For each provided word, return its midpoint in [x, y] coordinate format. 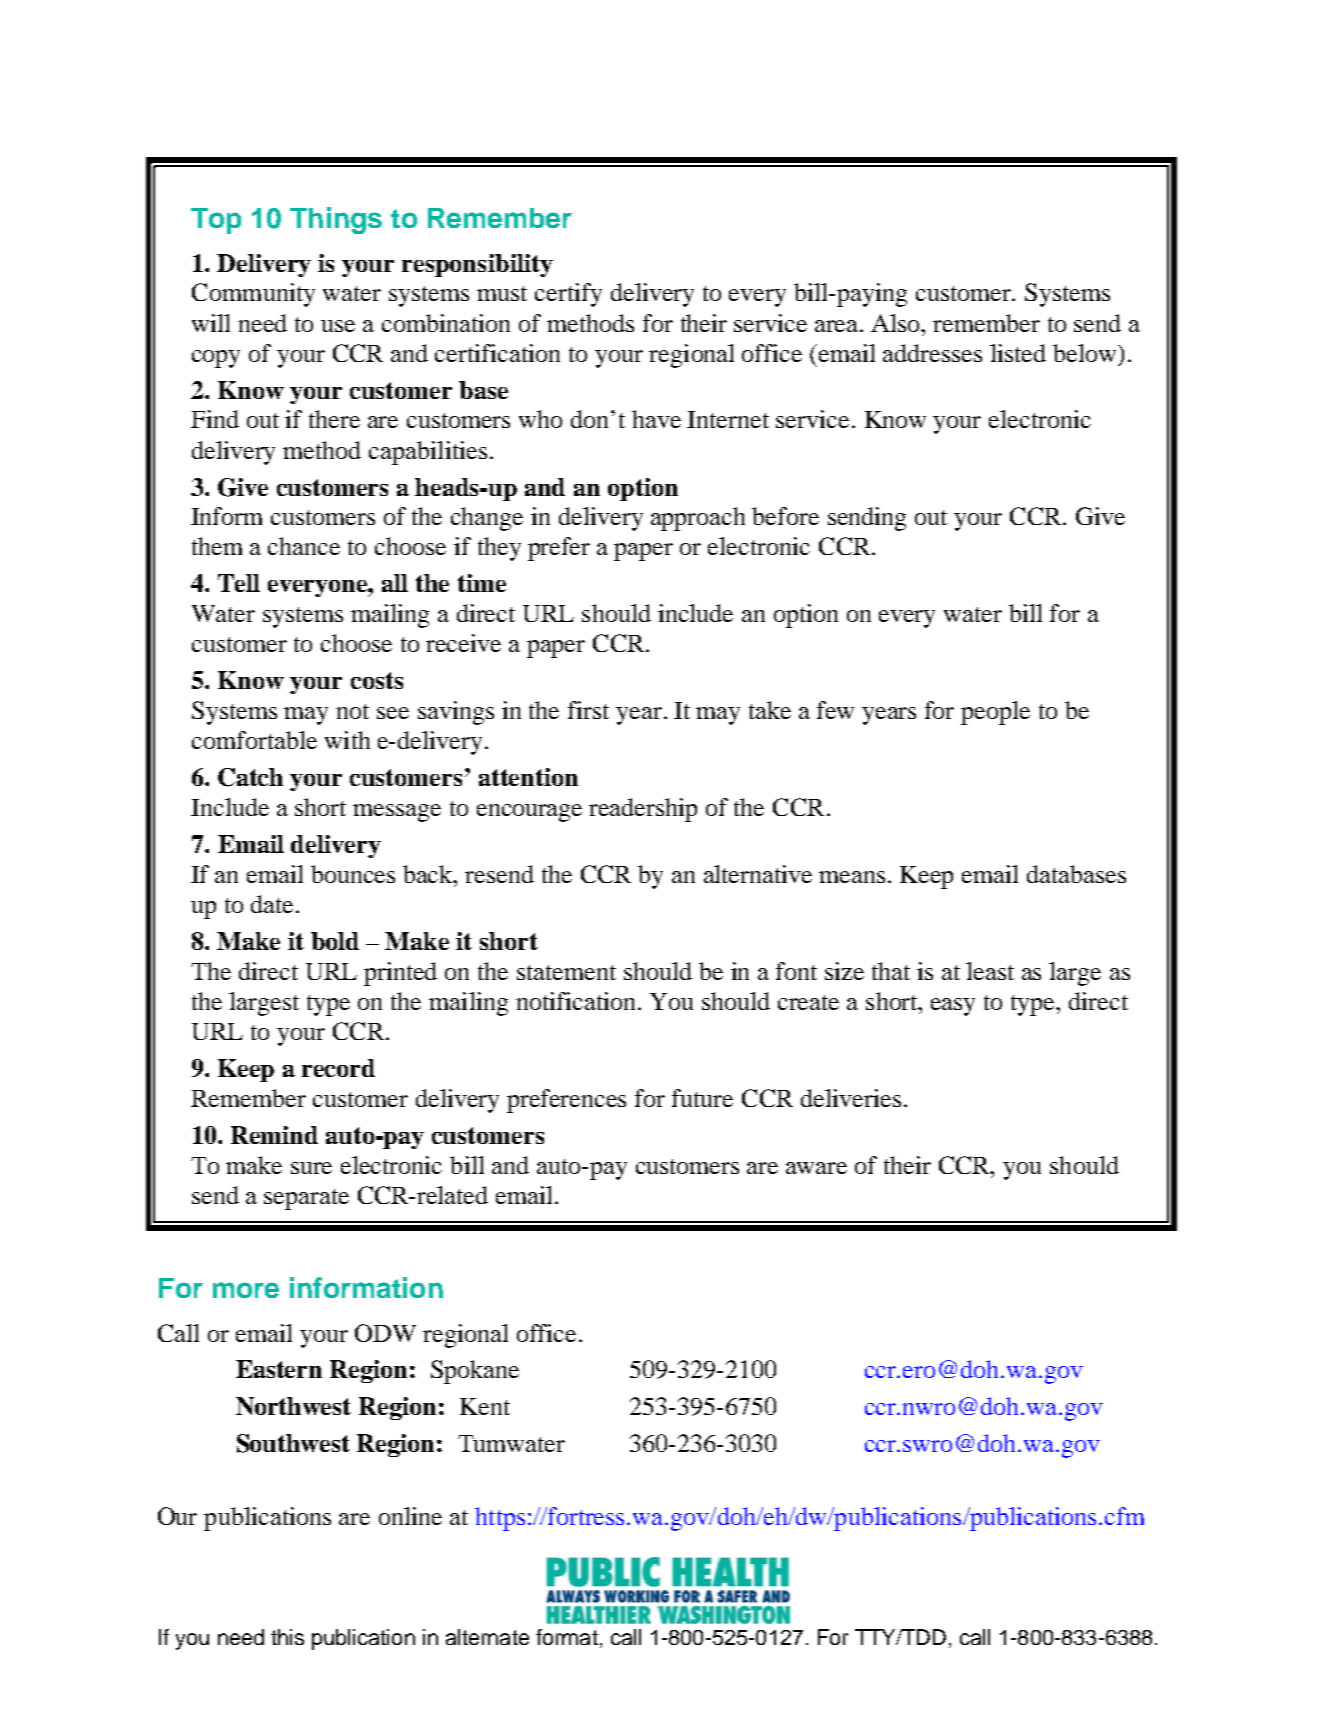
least [990, 971]
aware [816, 1168]
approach [698, 519]
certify [568, 295]
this [287, 1637]
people [995, 713]
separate [306, 1199]
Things [336, 220]
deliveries [851, 1098]
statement [566, 972]
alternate [487, 1637]
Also [897, 323]
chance [304, 546]
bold [335, 941]
